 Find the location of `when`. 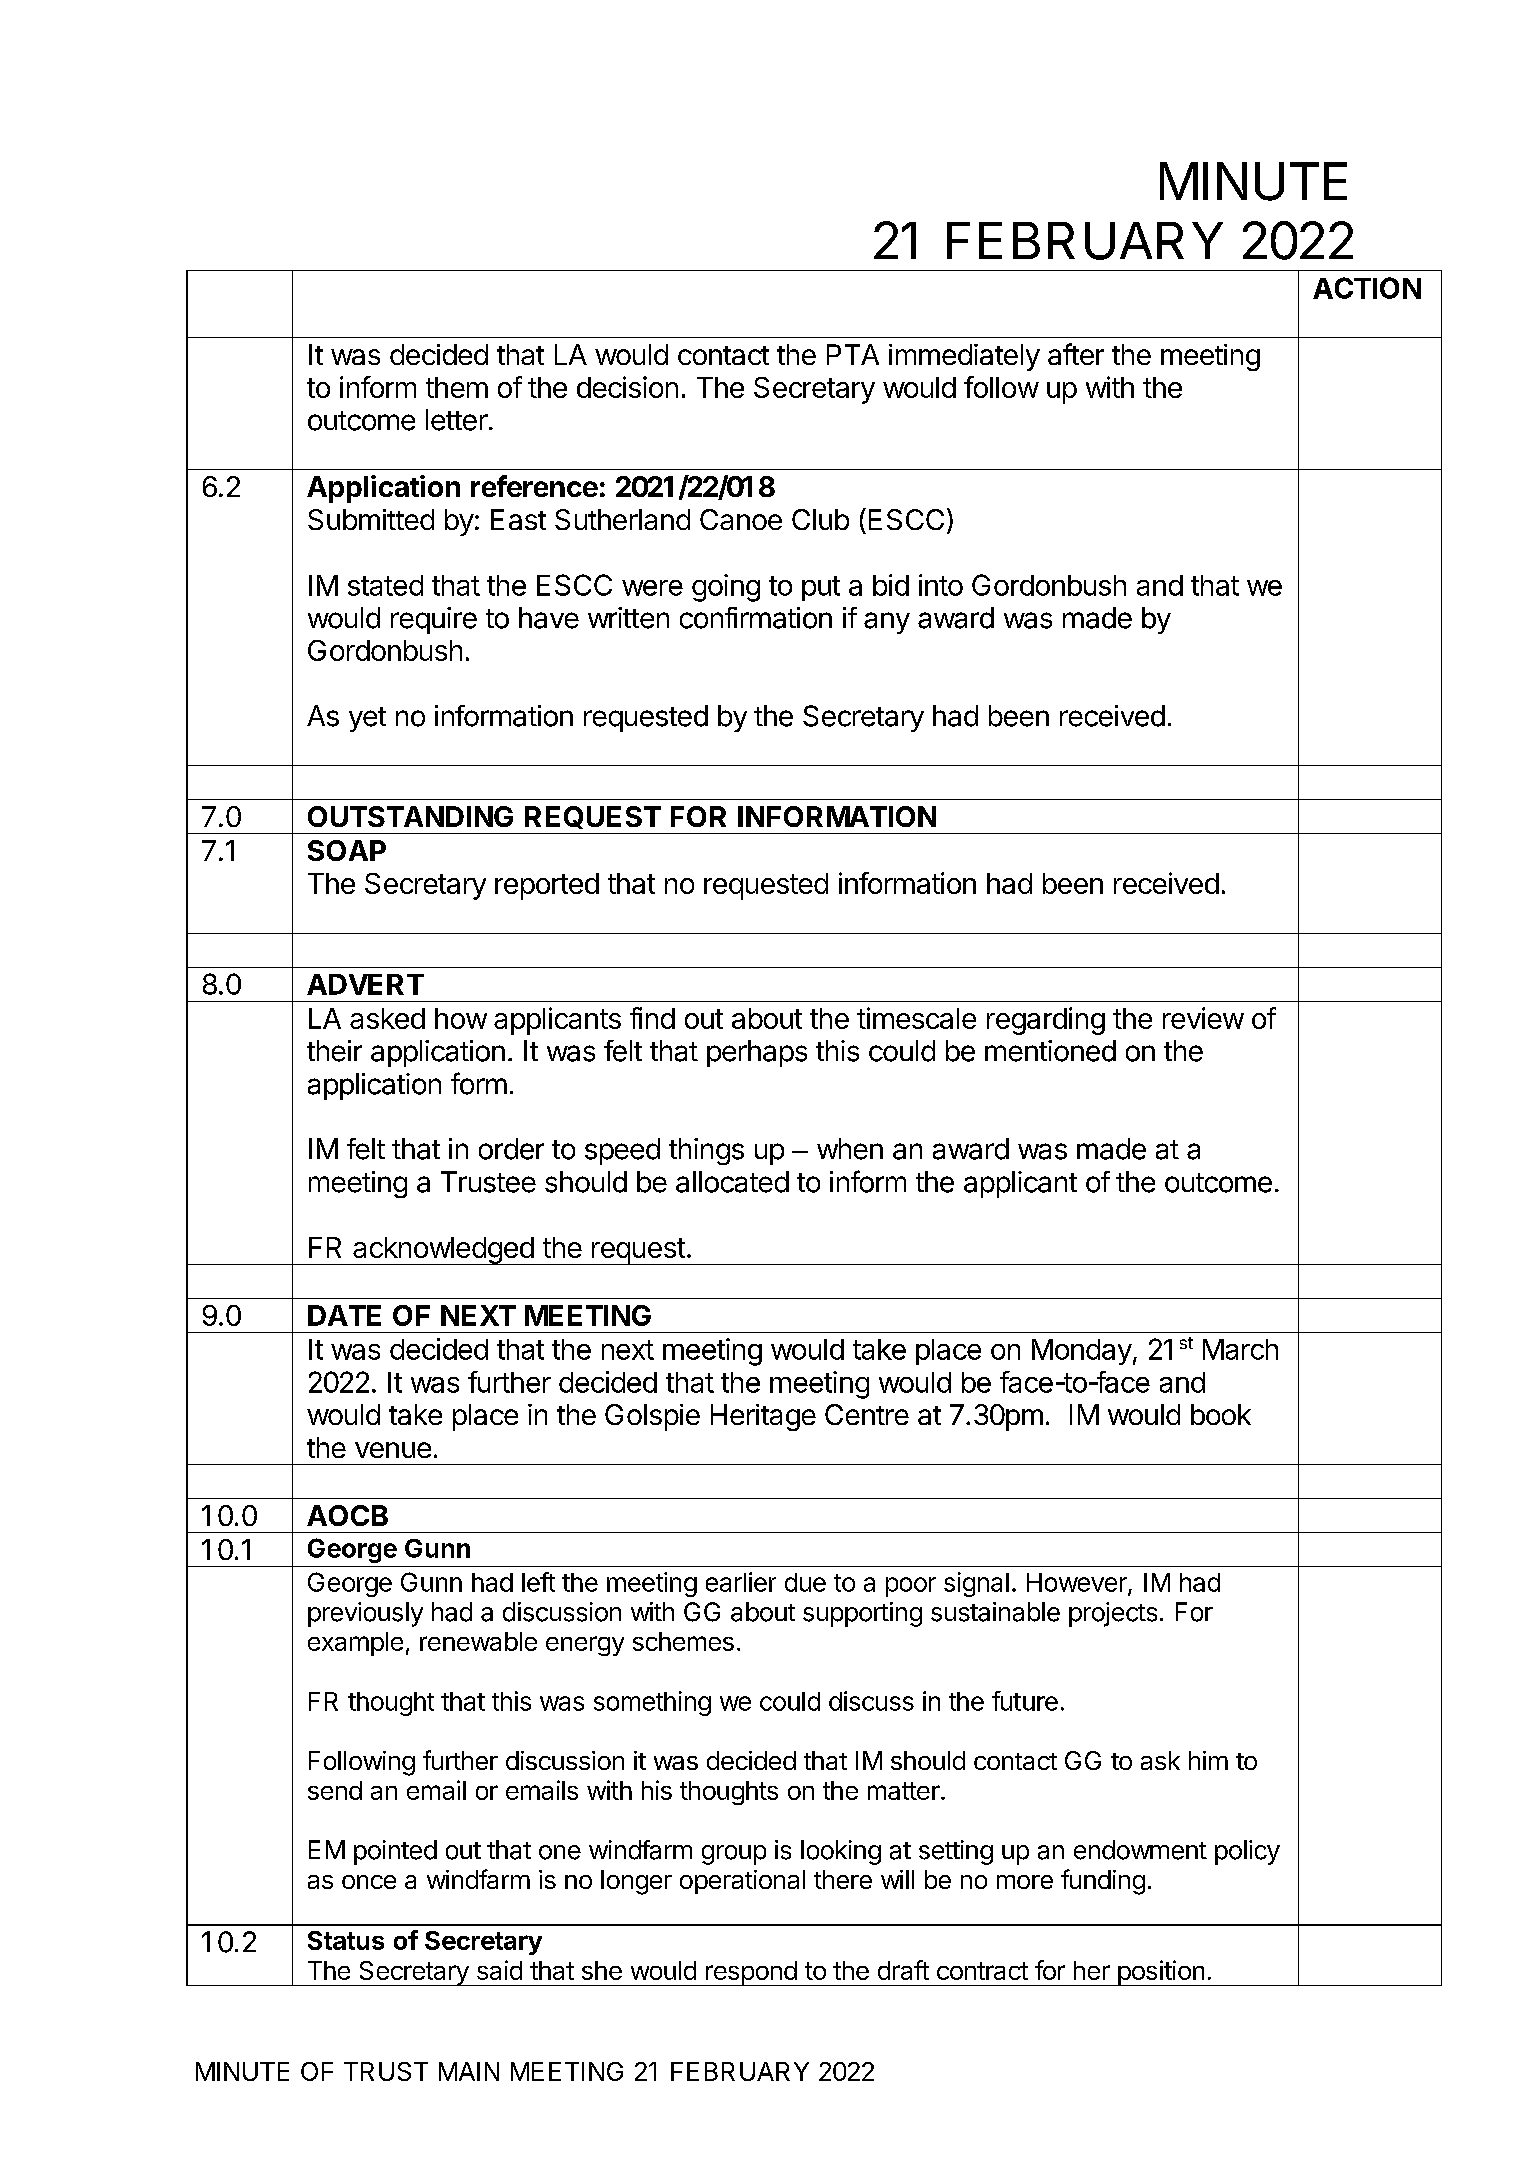

when is located at coordinates (850, 1149).
